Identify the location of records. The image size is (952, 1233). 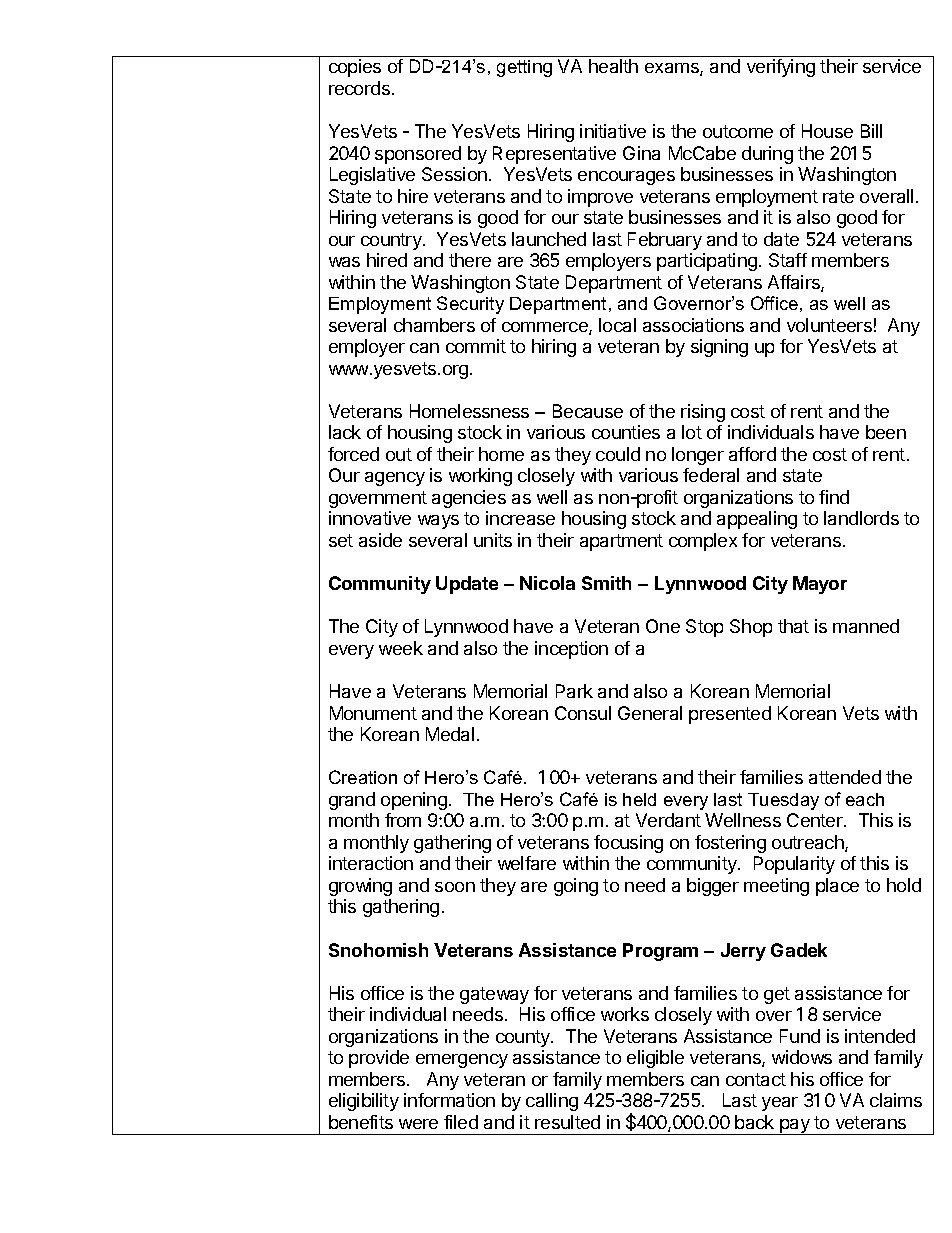
(359, 88).
